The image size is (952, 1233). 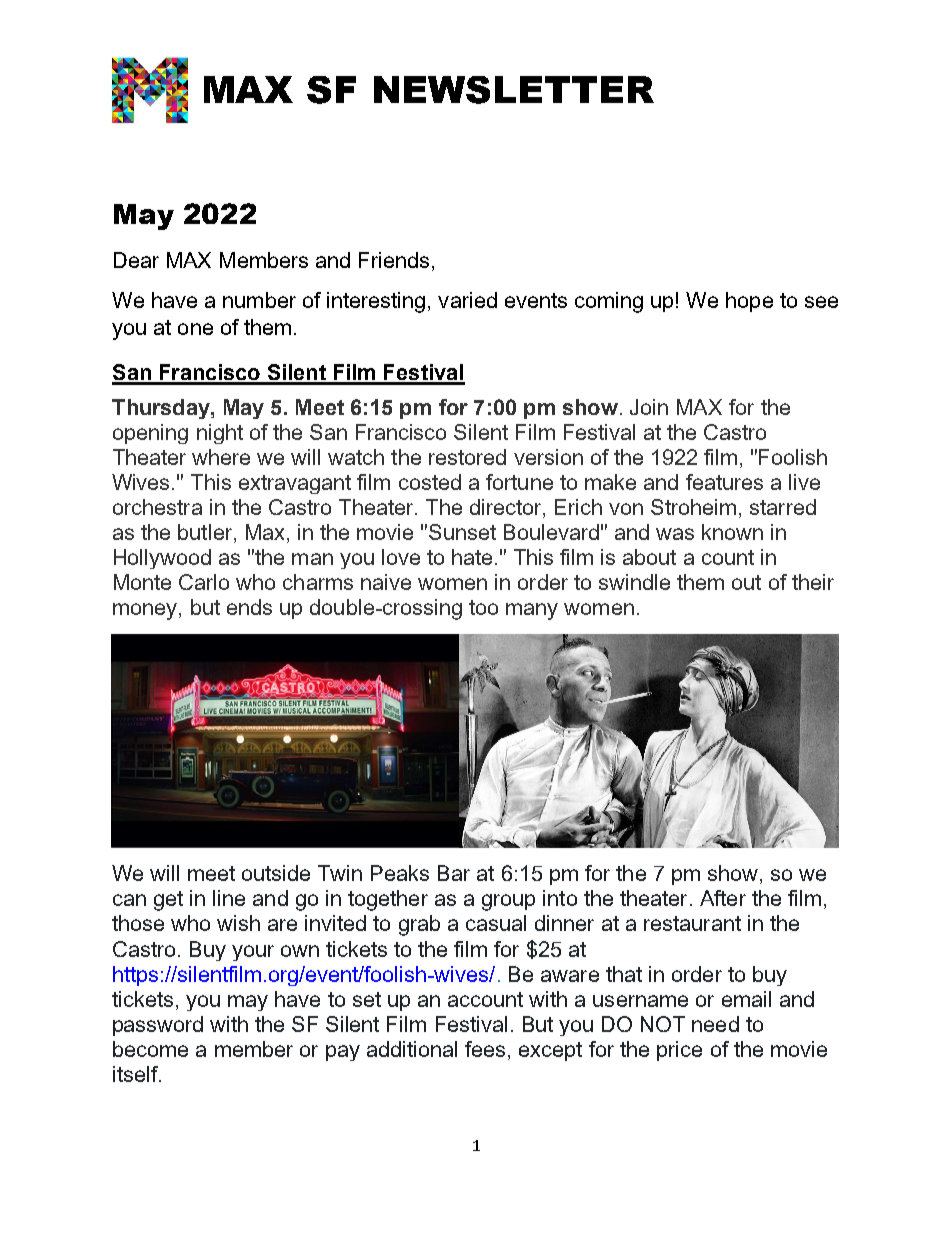 I want to click on fees, so click(x=485, y=1049).
